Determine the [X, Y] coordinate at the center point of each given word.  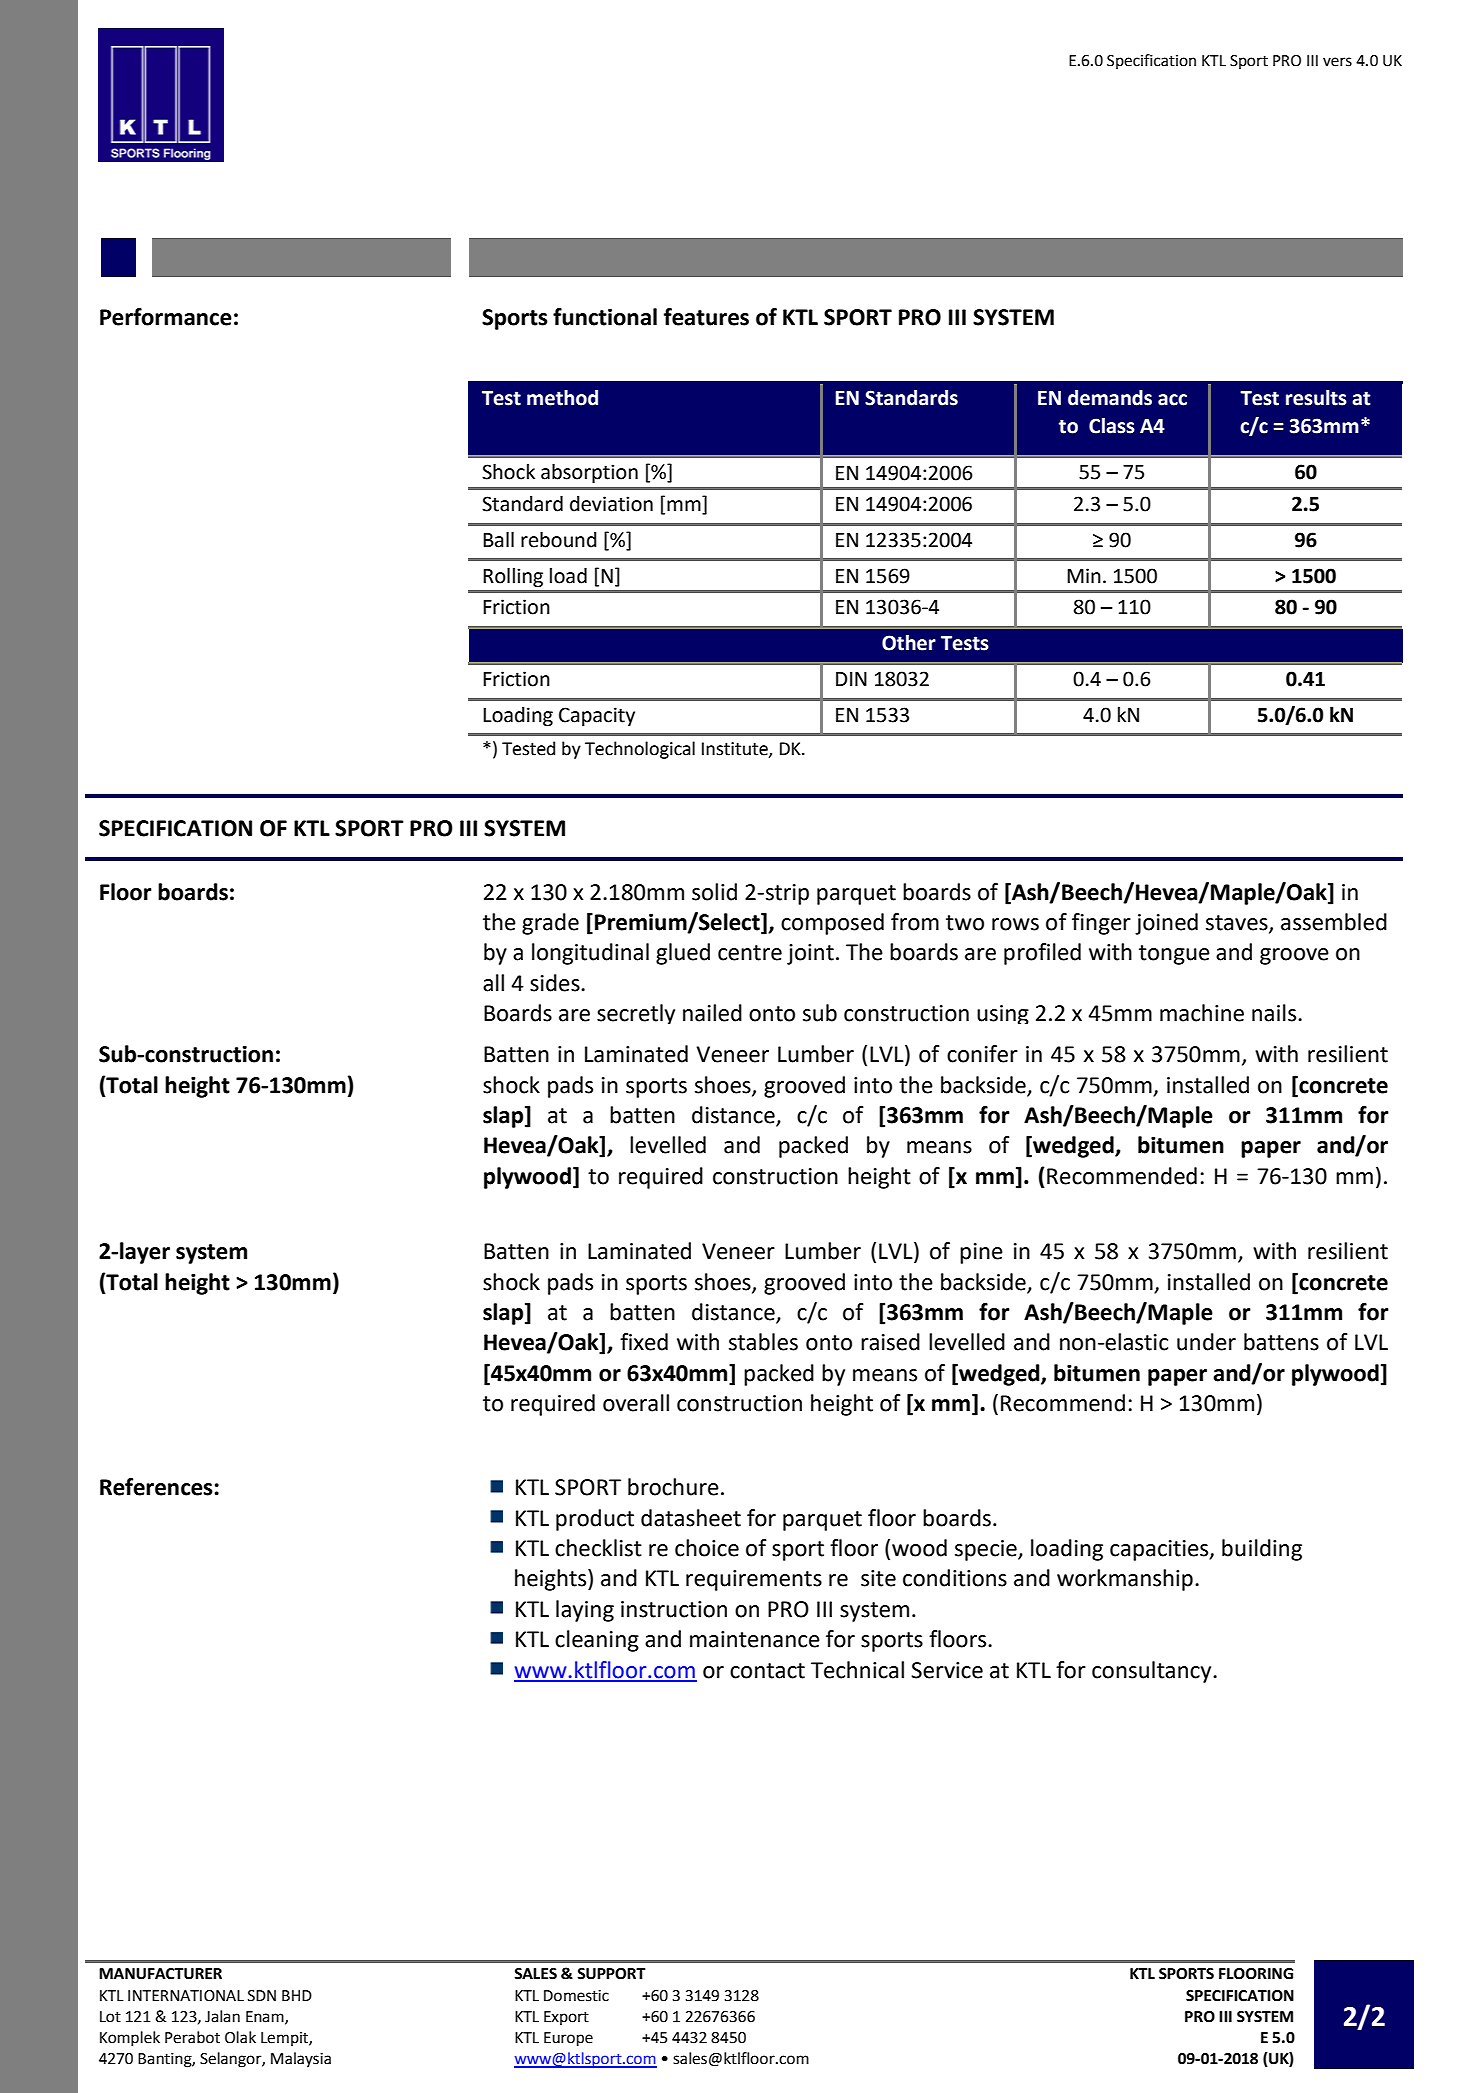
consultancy [1153, 1672]
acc [1172, 400]
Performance [166, 317]
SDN [262, 1996]
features [706, 317]
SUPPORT [611, 1974]
